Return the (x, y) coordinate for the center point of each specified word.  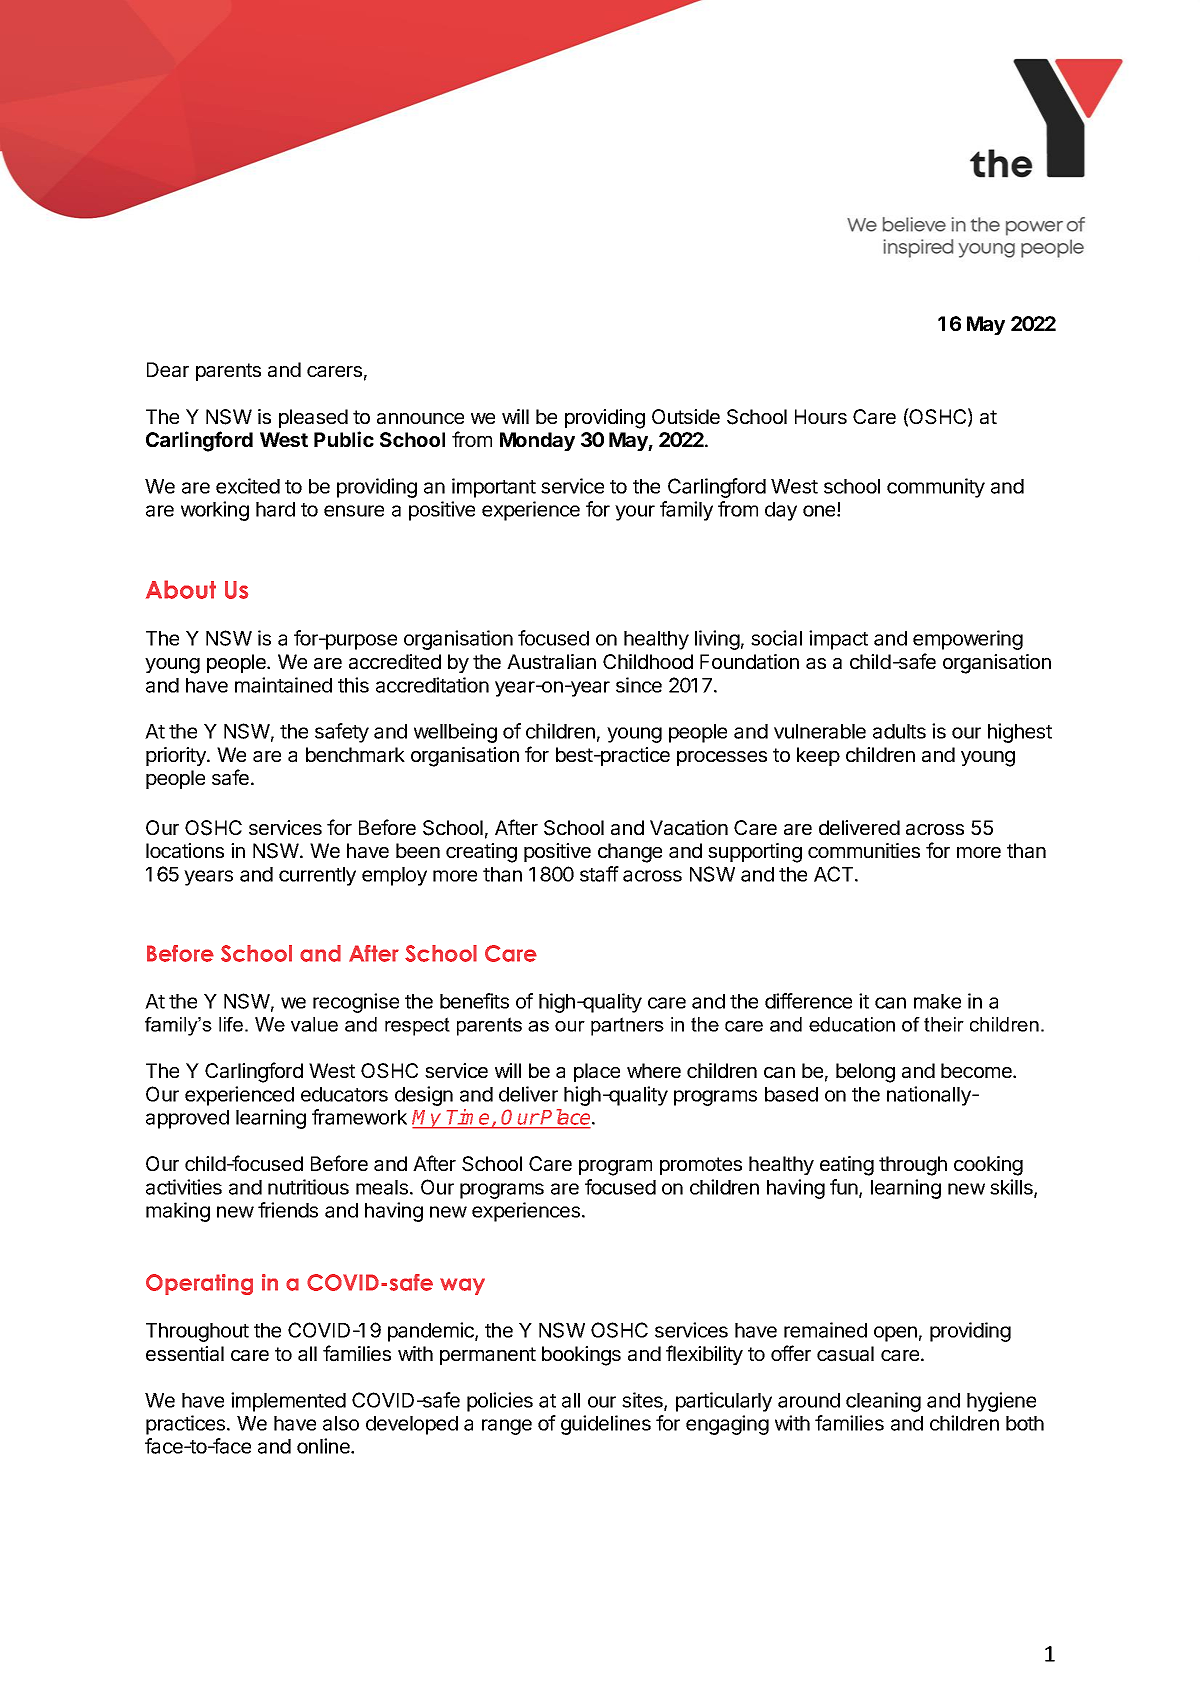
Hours (821, 416)
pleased (313, 418)
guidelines (606, 1425)
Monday (537, 441)
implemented (288, 1402)
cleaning (883, 1402)
